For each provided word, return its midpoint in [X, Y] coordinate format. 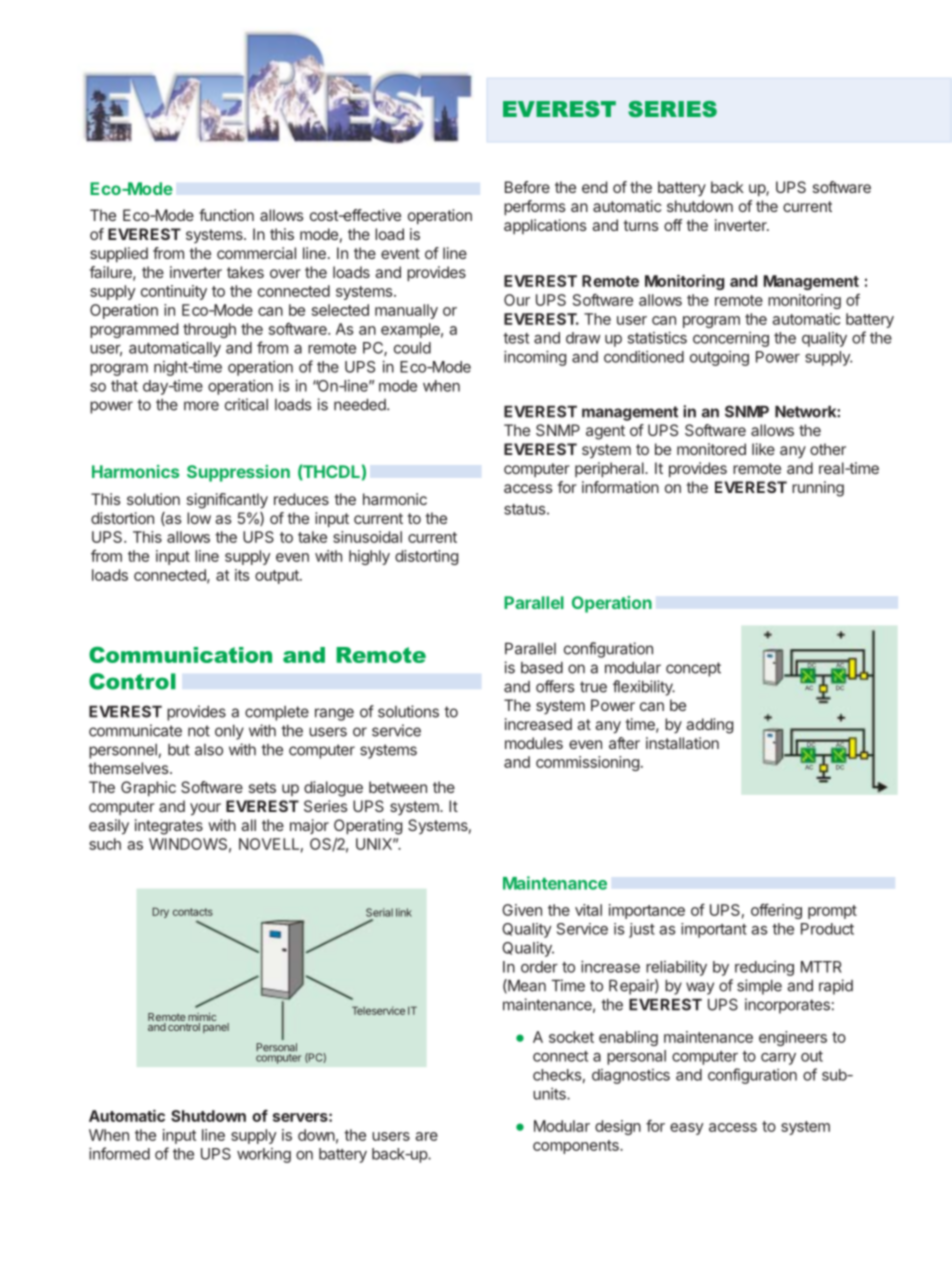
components [577, 1147]
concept [693, 669]
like [763, 449]
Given [522, 910]
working [264, 1155]
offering [776, 911]
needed [361, 405]
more [201, 406]
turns [641, 225]
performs [535, 207]
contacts [193, 912]
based [542, 668]
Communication [180, 654]
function [226, 215]
